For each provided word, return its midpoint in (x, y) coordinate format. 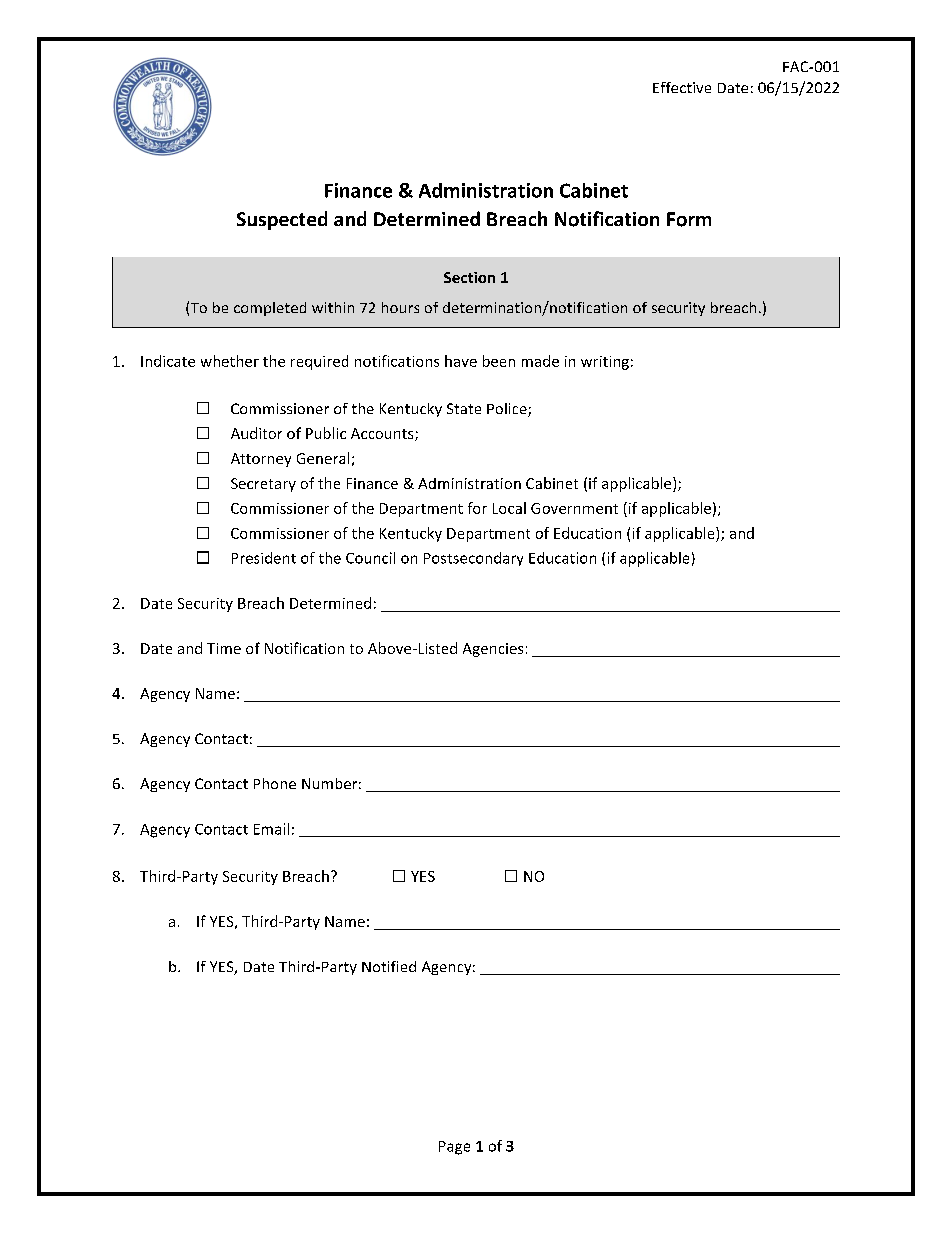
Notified (389, 966)
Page (454, 1148)
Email (271, 829)
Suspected (282, 220)
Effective (682, 87)
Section (469, 277)
